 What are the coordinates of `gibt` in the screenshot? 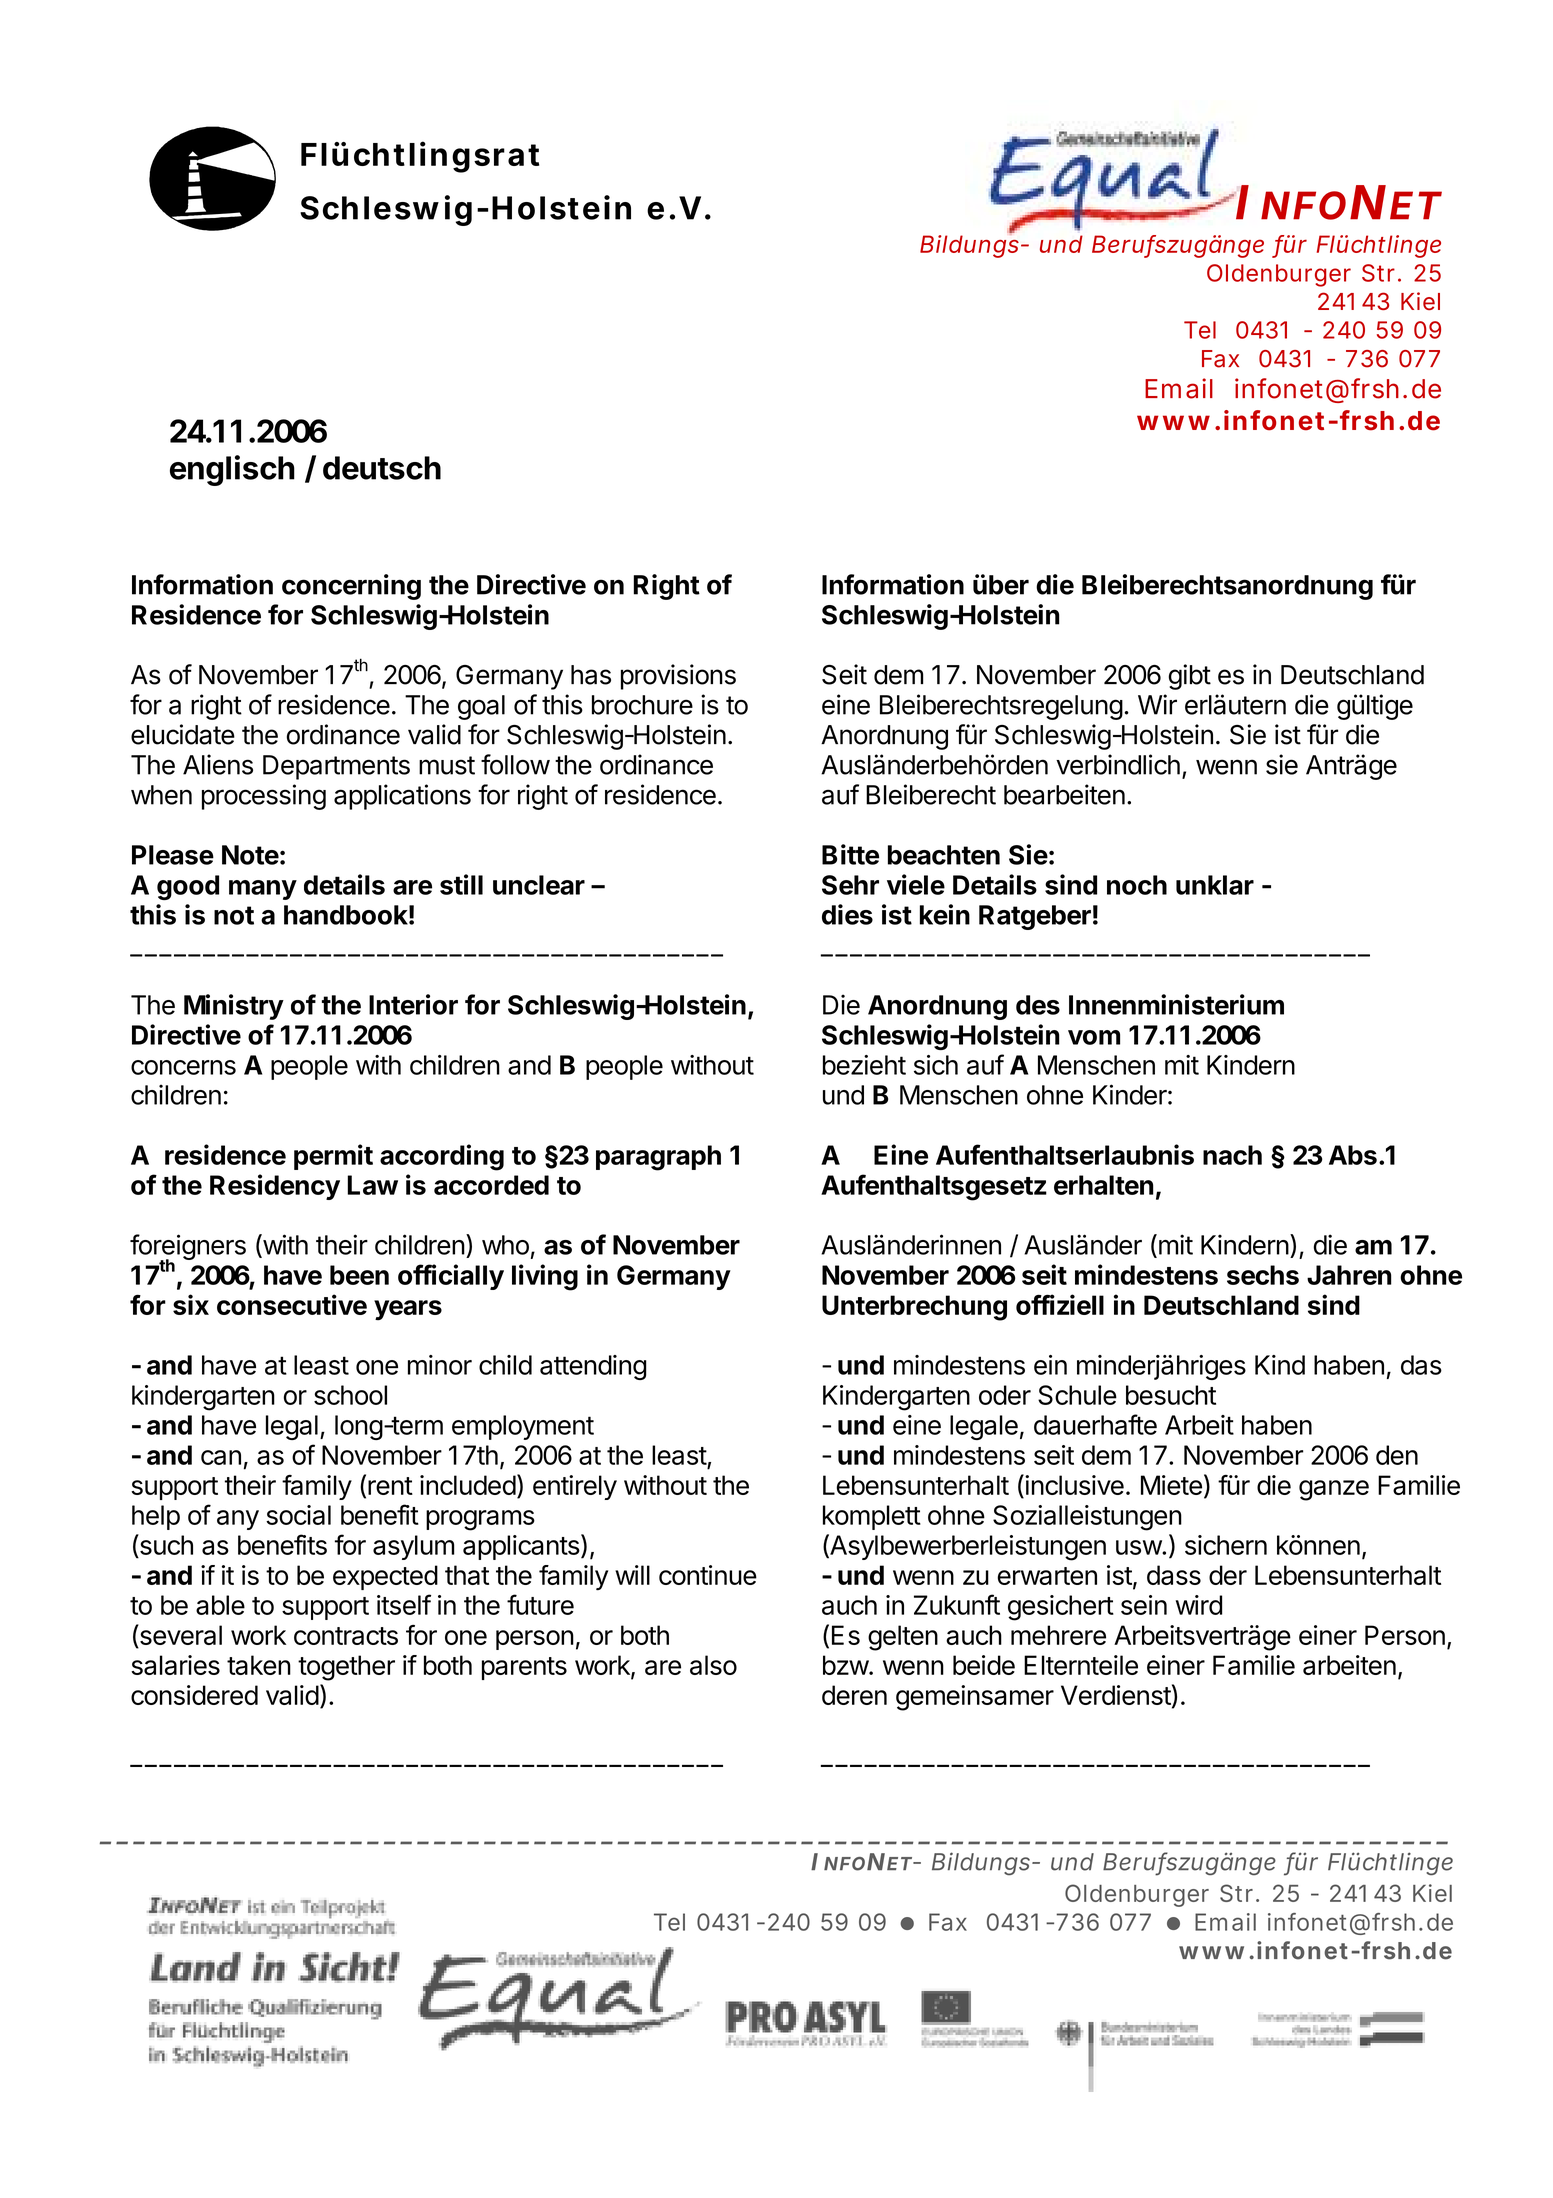 It's located at (1190, 677).
